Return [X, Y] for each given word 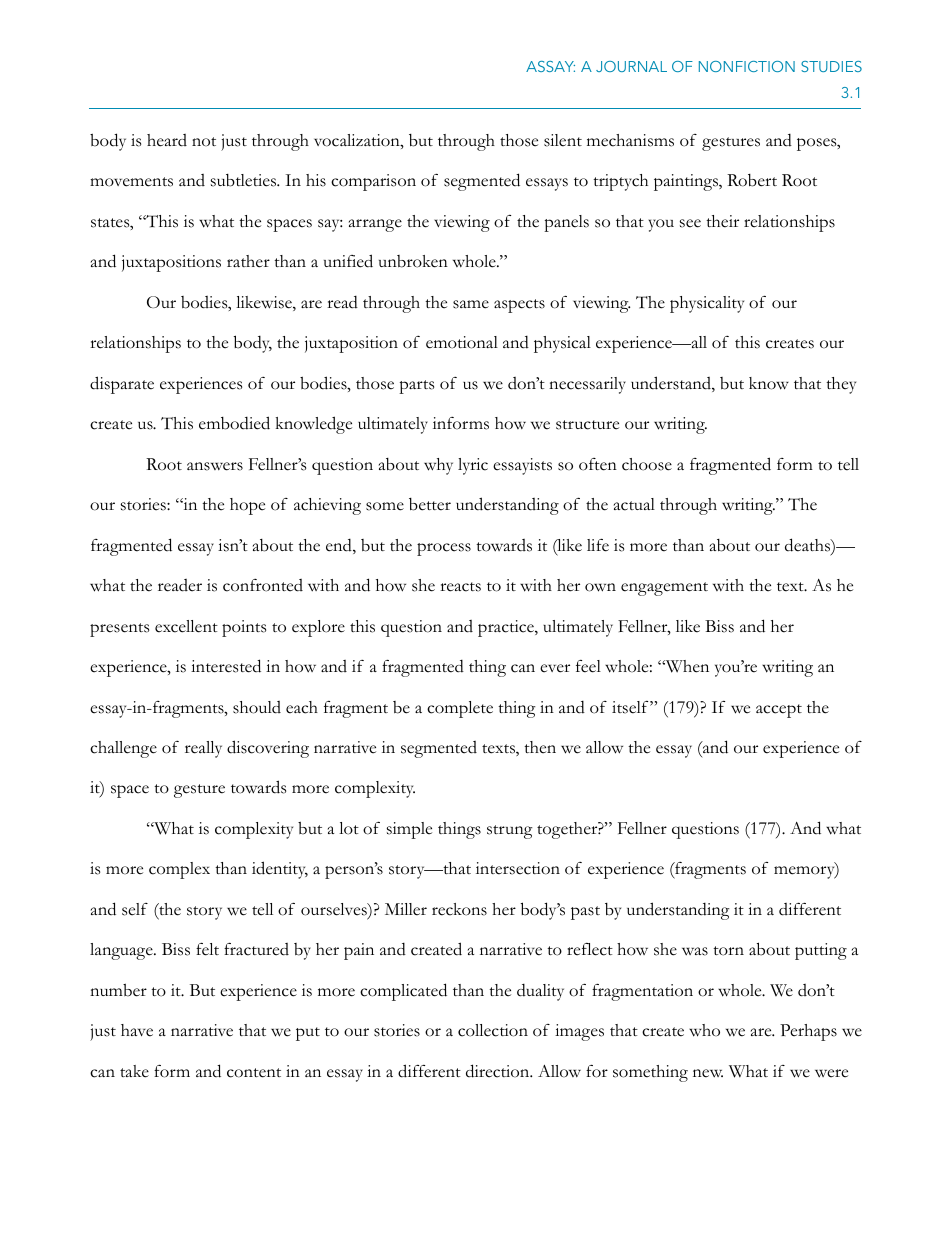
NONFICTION [747, 66]
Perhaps [808, 1032]
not [204, 142]
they [841, 385]
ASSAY [550, 66]
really [203, 749]
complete [460, 709]
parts [416, 387]
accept [779, 711]
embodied [234, 423]
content [254, 1073]
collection [493, 1030]
